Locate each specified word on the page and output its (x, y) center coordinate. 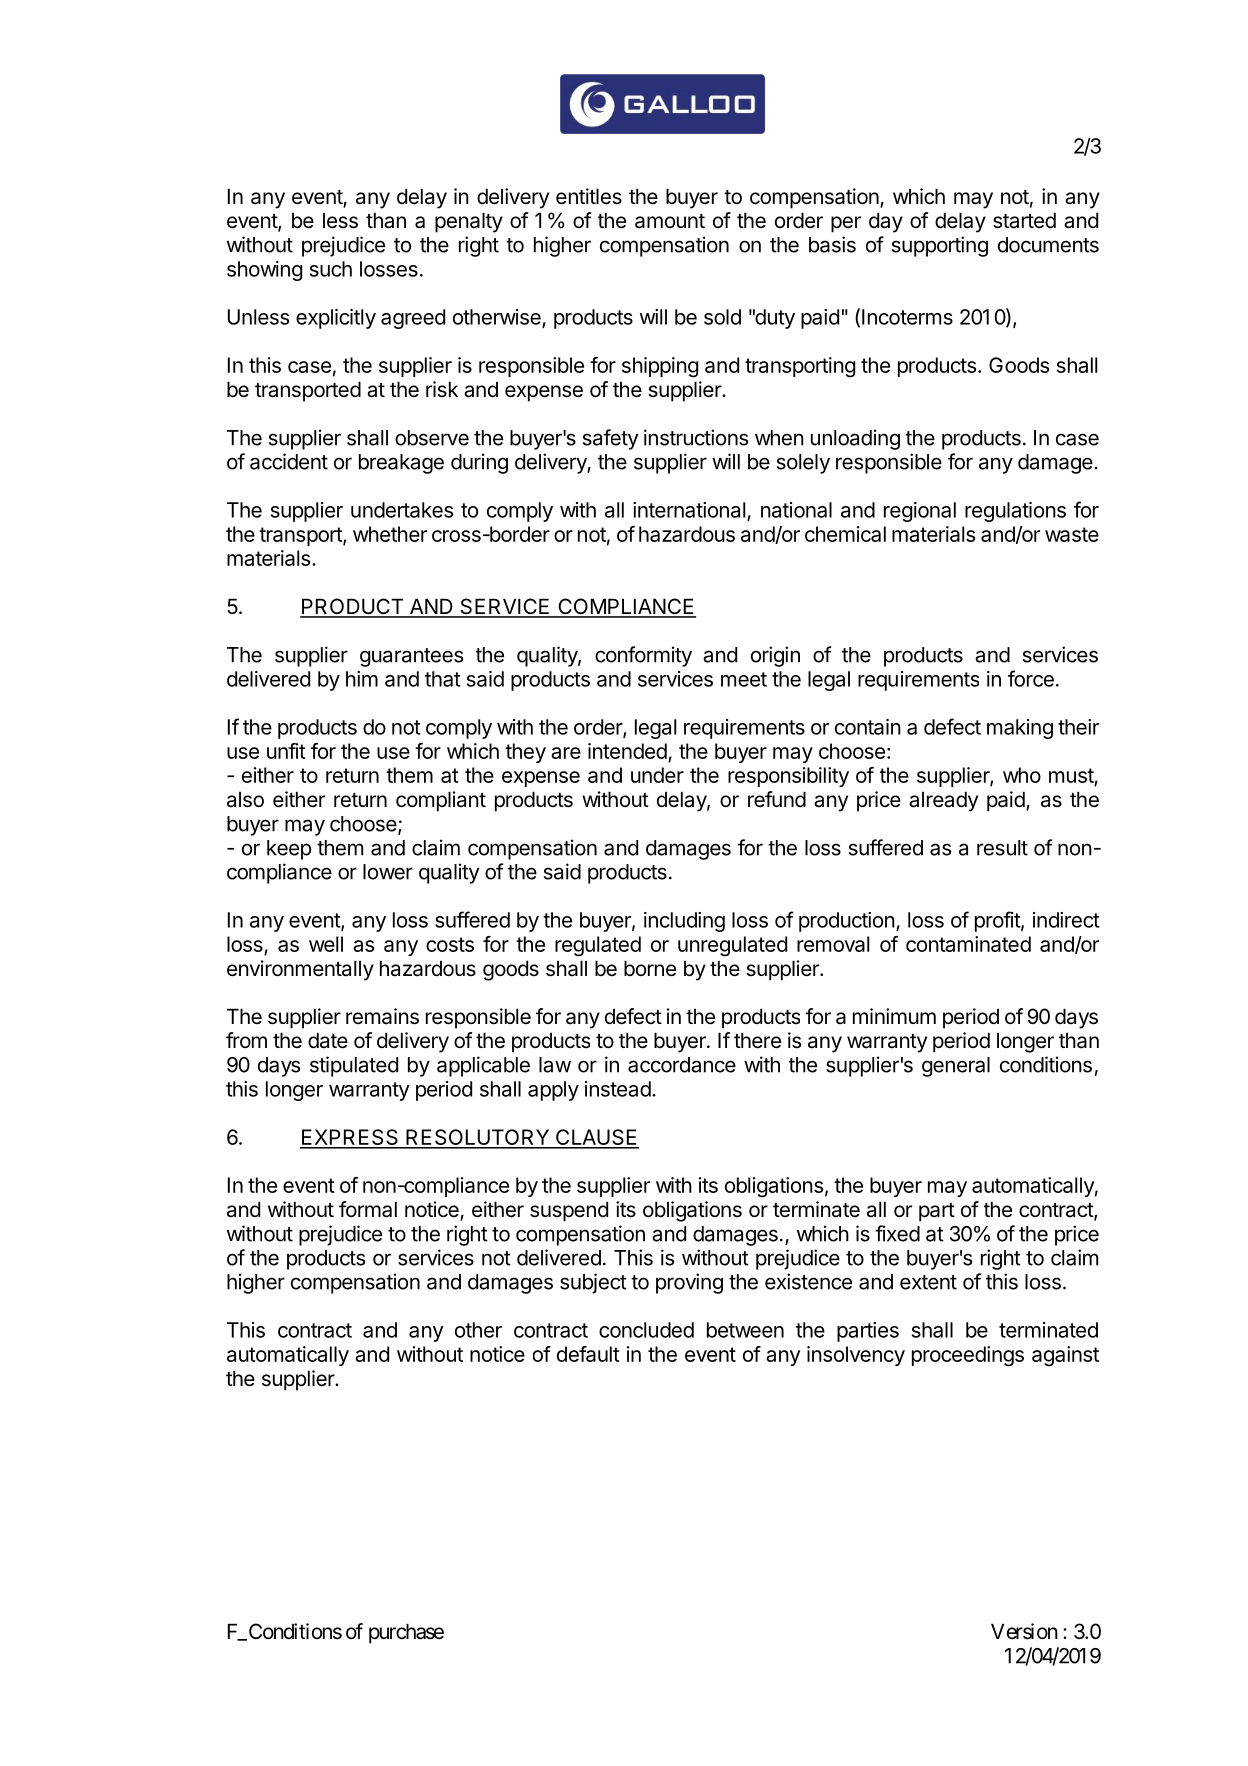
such (331, 269)
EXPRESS (350, 1138)
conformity (643, 656)
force (1031, 678)
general (956, 1067)
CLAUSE (596, 1138)
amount (670, 221)
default (588, 1354)
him (362, 679)
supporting (940, 246)
